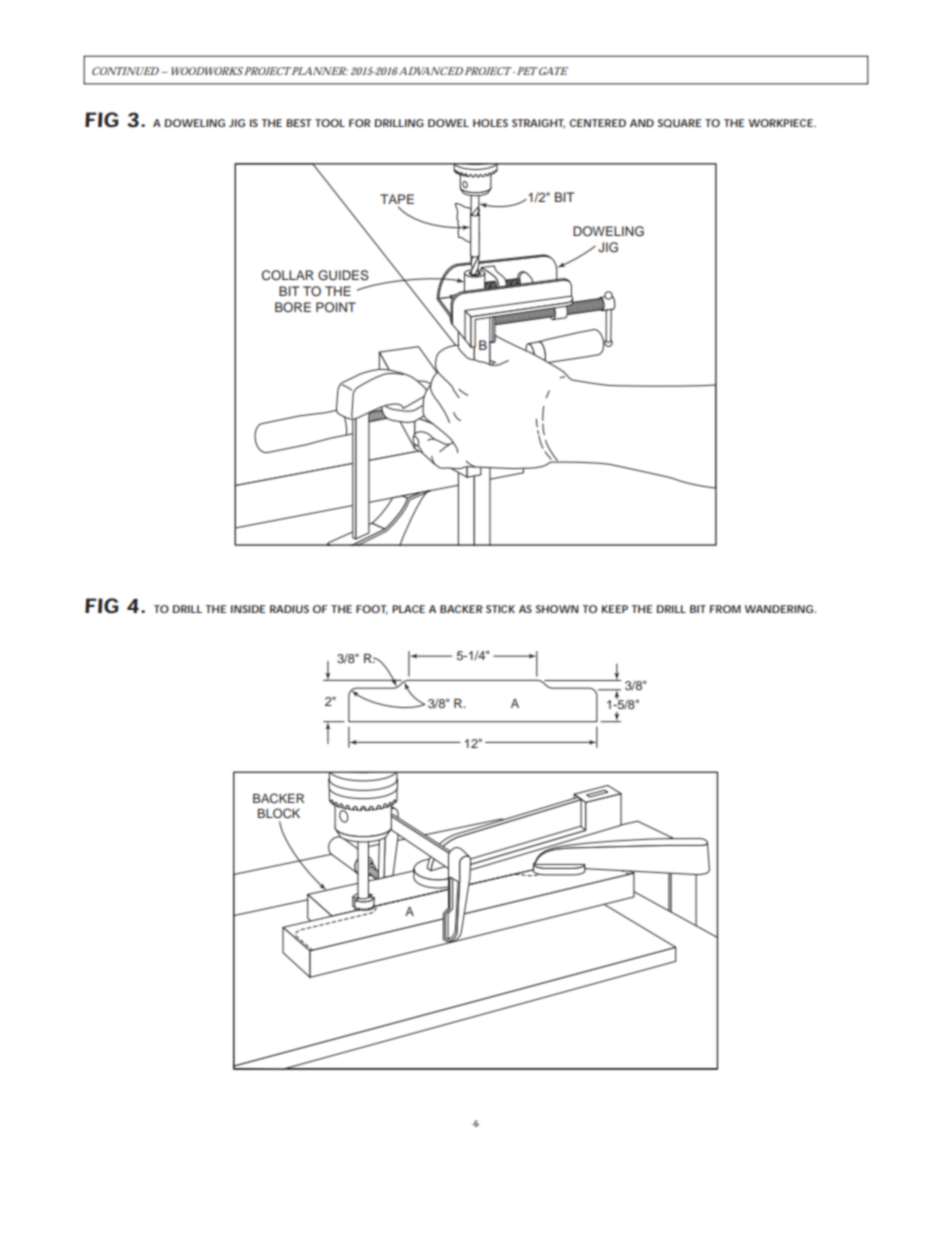  I want to click on BEST, so click(299, 123).
